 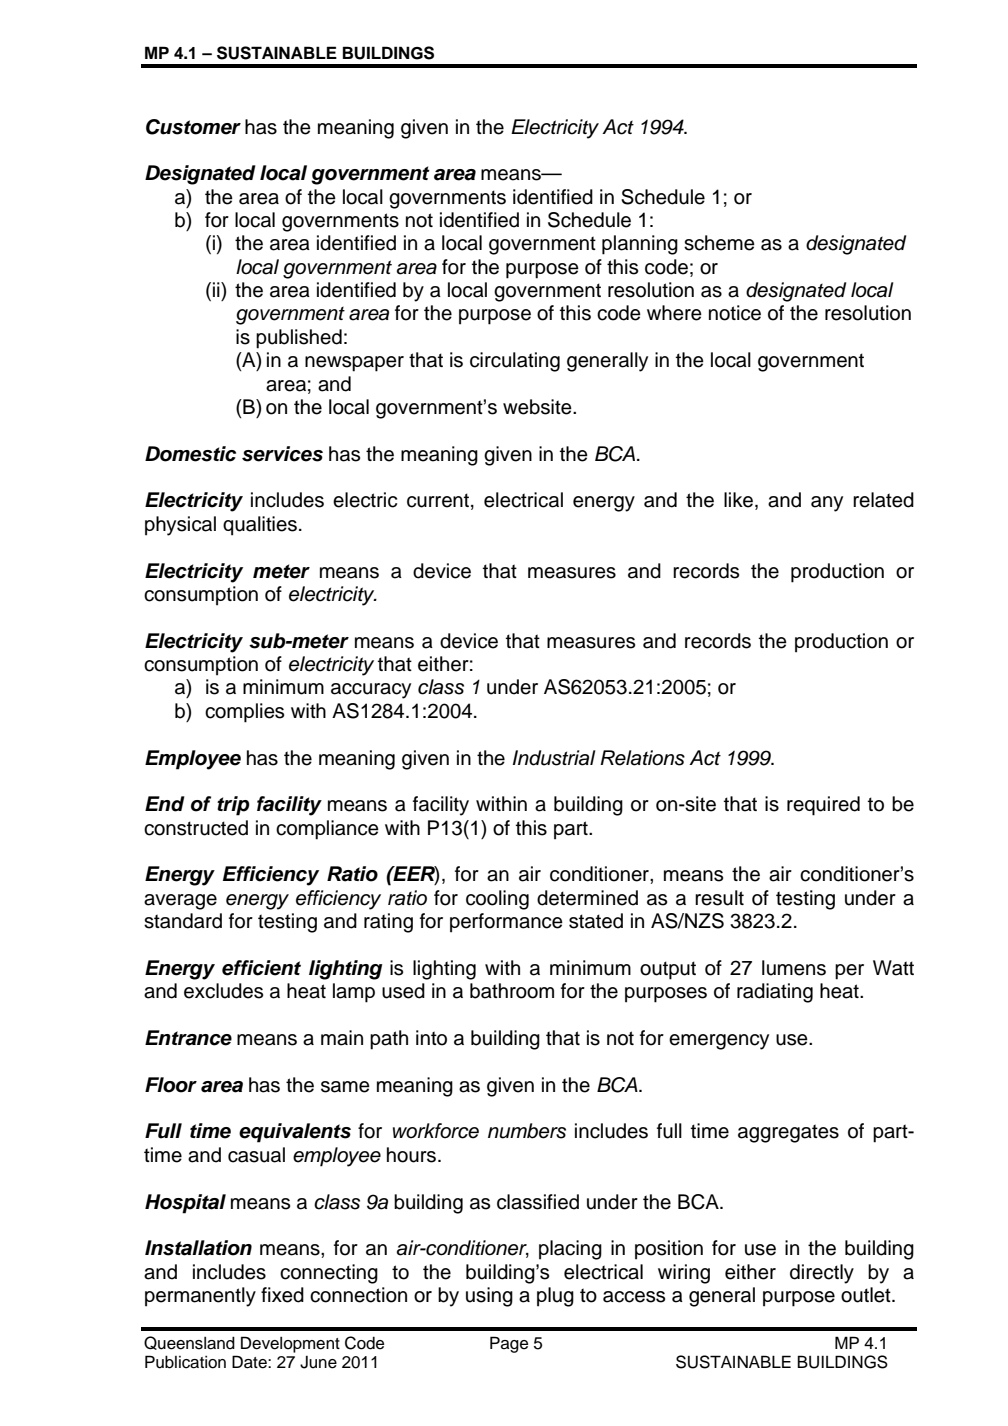 I want to click on Industrial, so click(x=554, y=758).
